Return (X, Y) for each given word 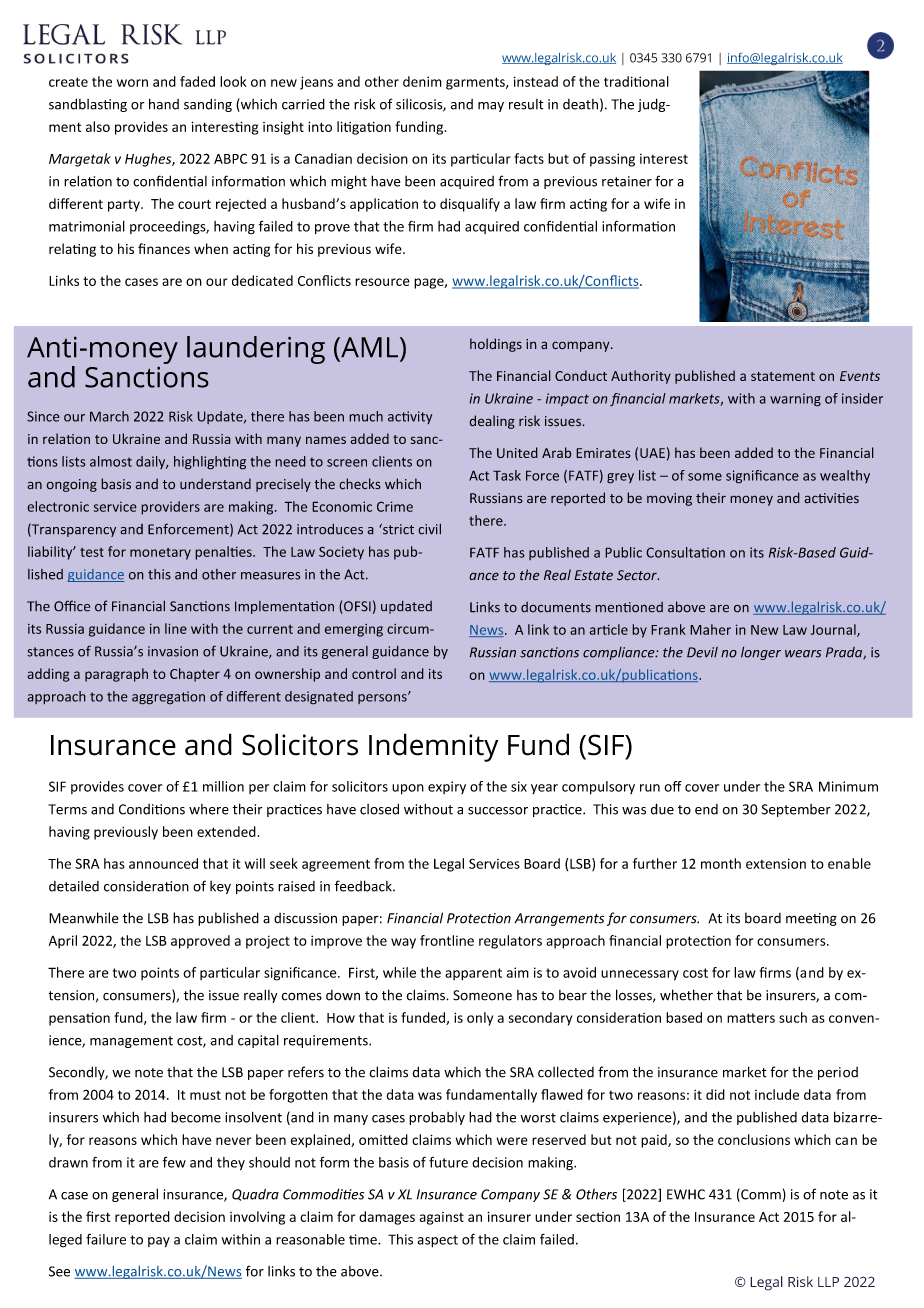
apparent (473, 974)
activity (410, 417)
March (109, 416)
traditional (636, 81)
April (63, 942)
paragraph (116, 675)
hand (164, 104)
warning (795, 400)
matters (751, 1018)
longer (761, 653)
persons (383, 698)
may (491, 107)
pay (159, 1242)
